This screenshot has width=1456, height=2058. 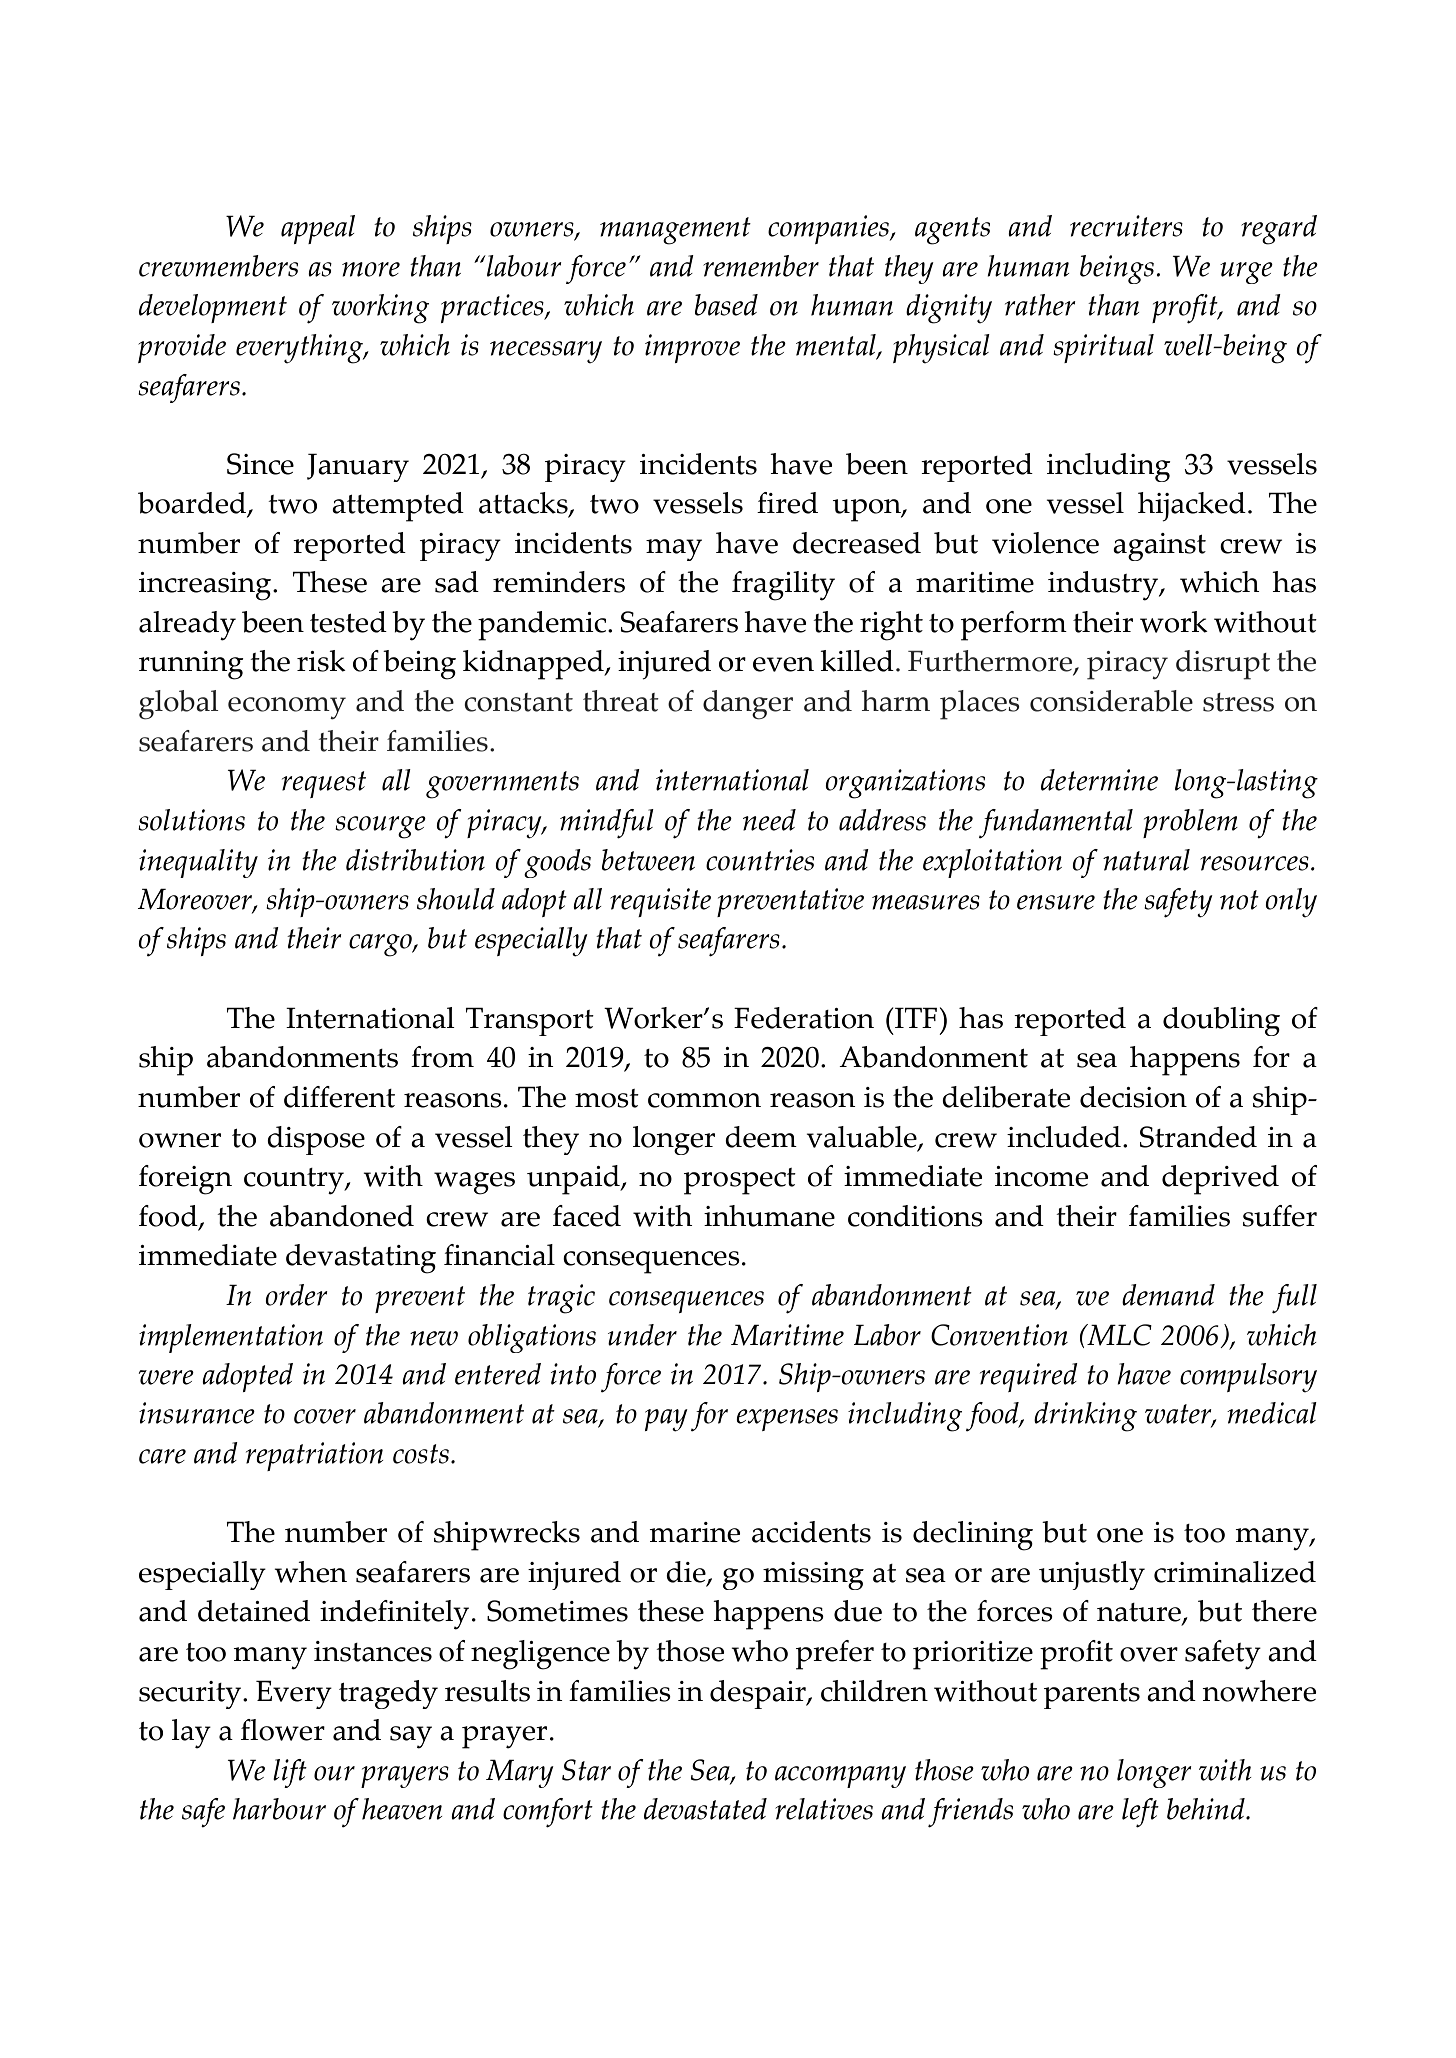 What do you see at coordinates (290, 1773) in the screenshot?
I see `lift` at bounding box center [290, 1773].
